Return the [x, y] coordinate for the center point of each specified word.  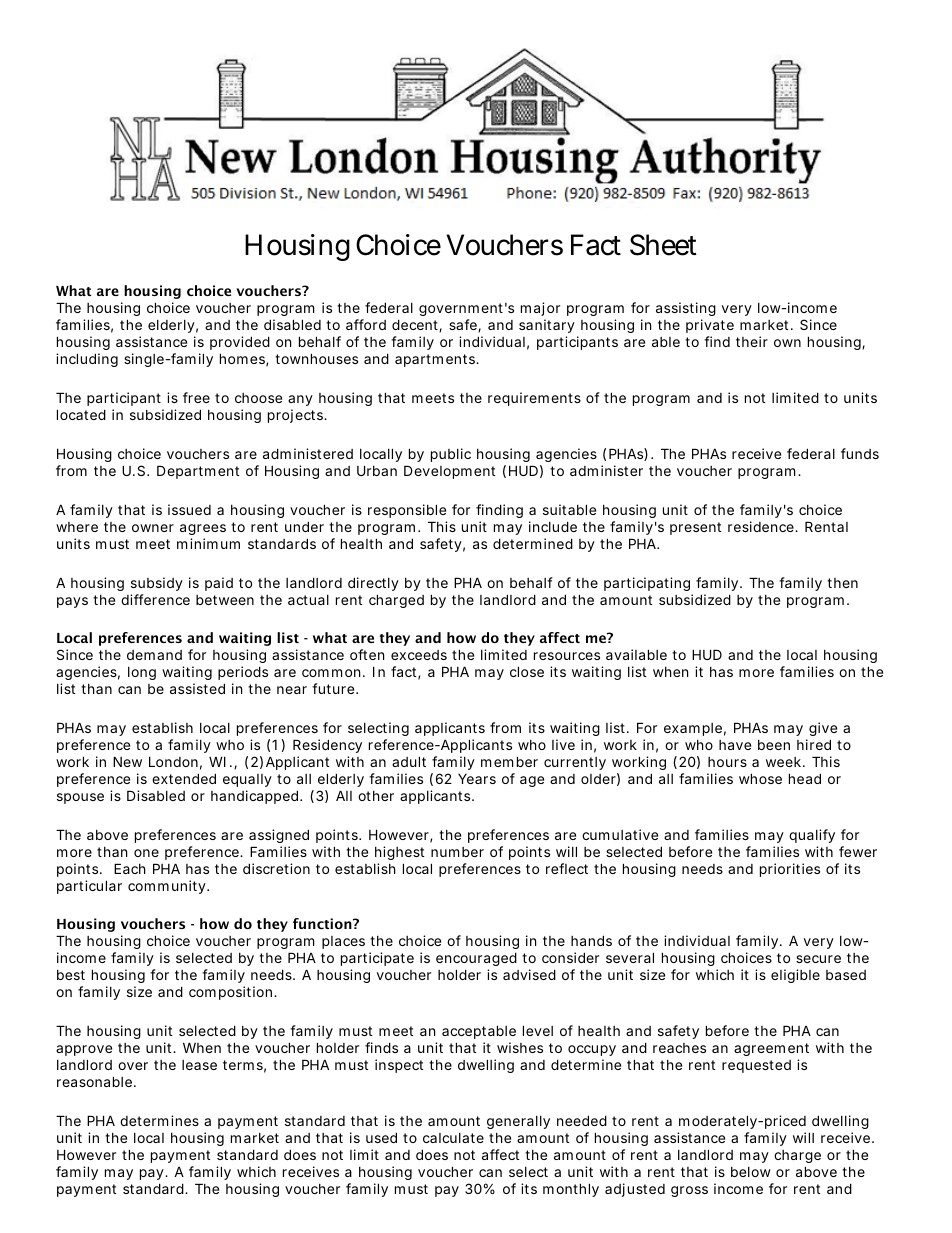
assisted [197, 688]
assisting [686, 311]
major [540, 311]
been [774, 745]
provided [240, 343]
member [509, 761]
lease [199, 1065]
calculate [453, 1138]
